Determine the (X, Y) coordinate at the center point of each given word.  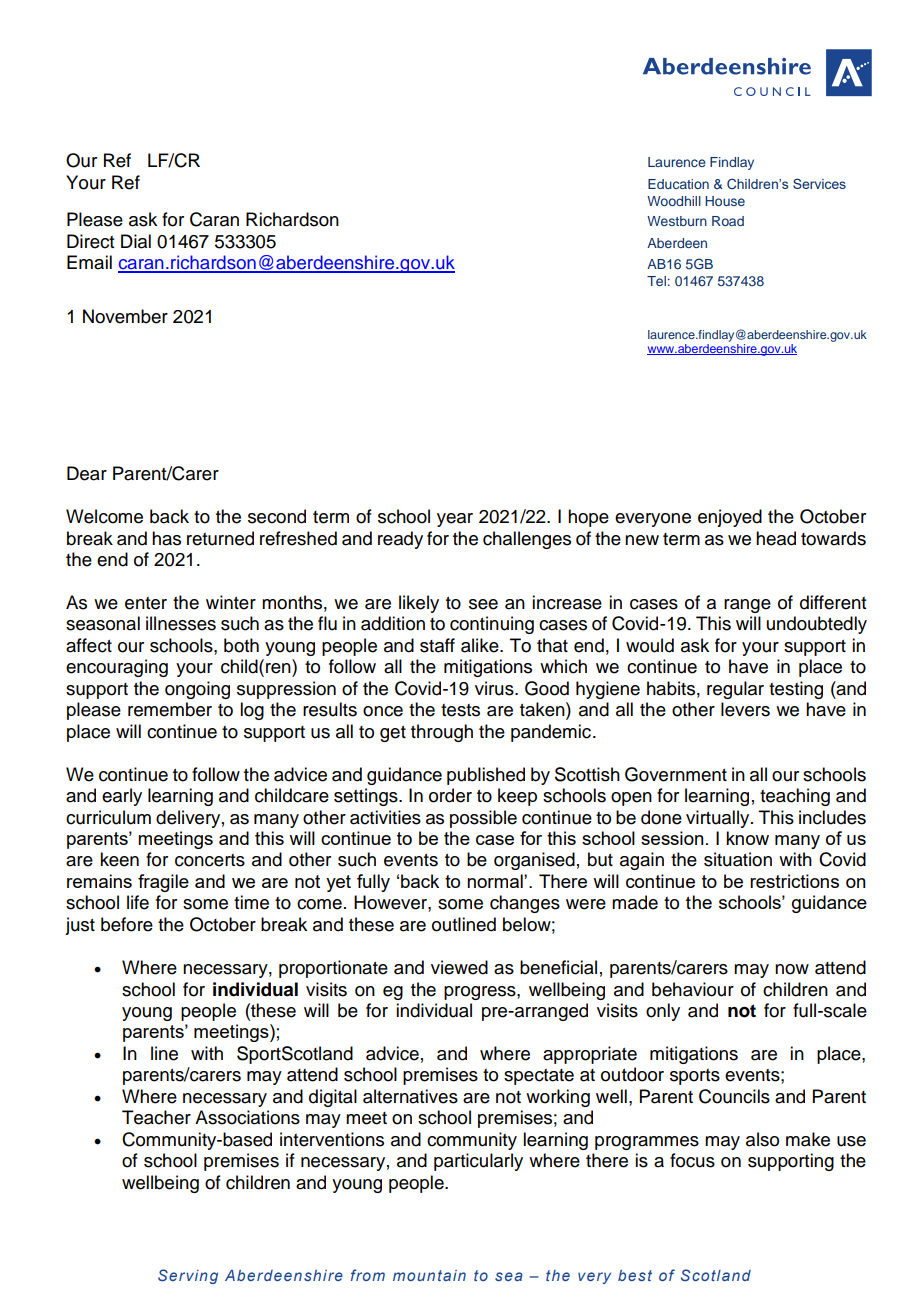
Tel (656, 281)
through (442, 733)
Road (728, 221)
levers (745, 709)
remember (170, 709)
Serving (188, 1276)
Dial (136, 241)
